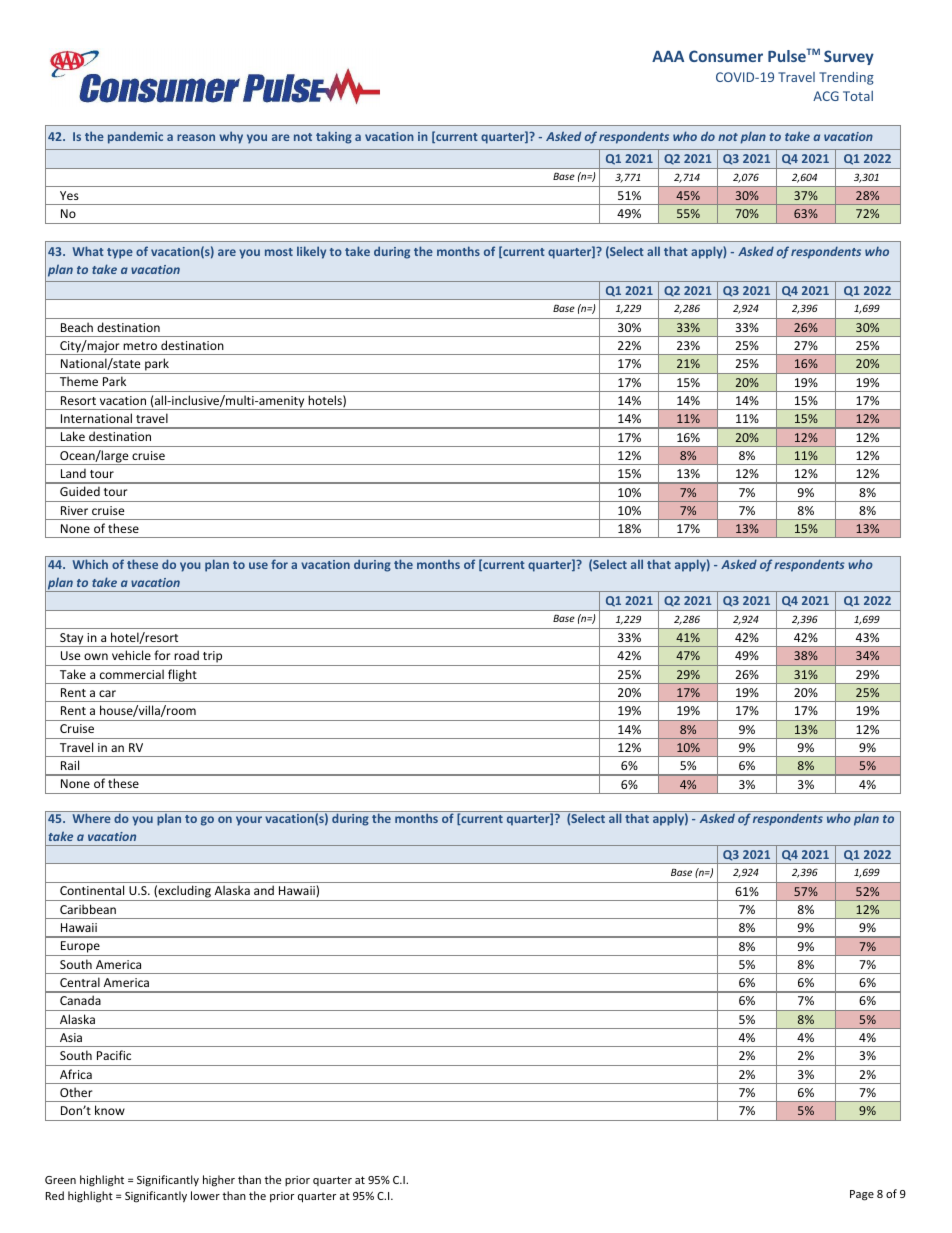 The image size is (952, 1233). Describe the element at coordinates (862, 1195) in the screenshot. I see `Page` at that location.
